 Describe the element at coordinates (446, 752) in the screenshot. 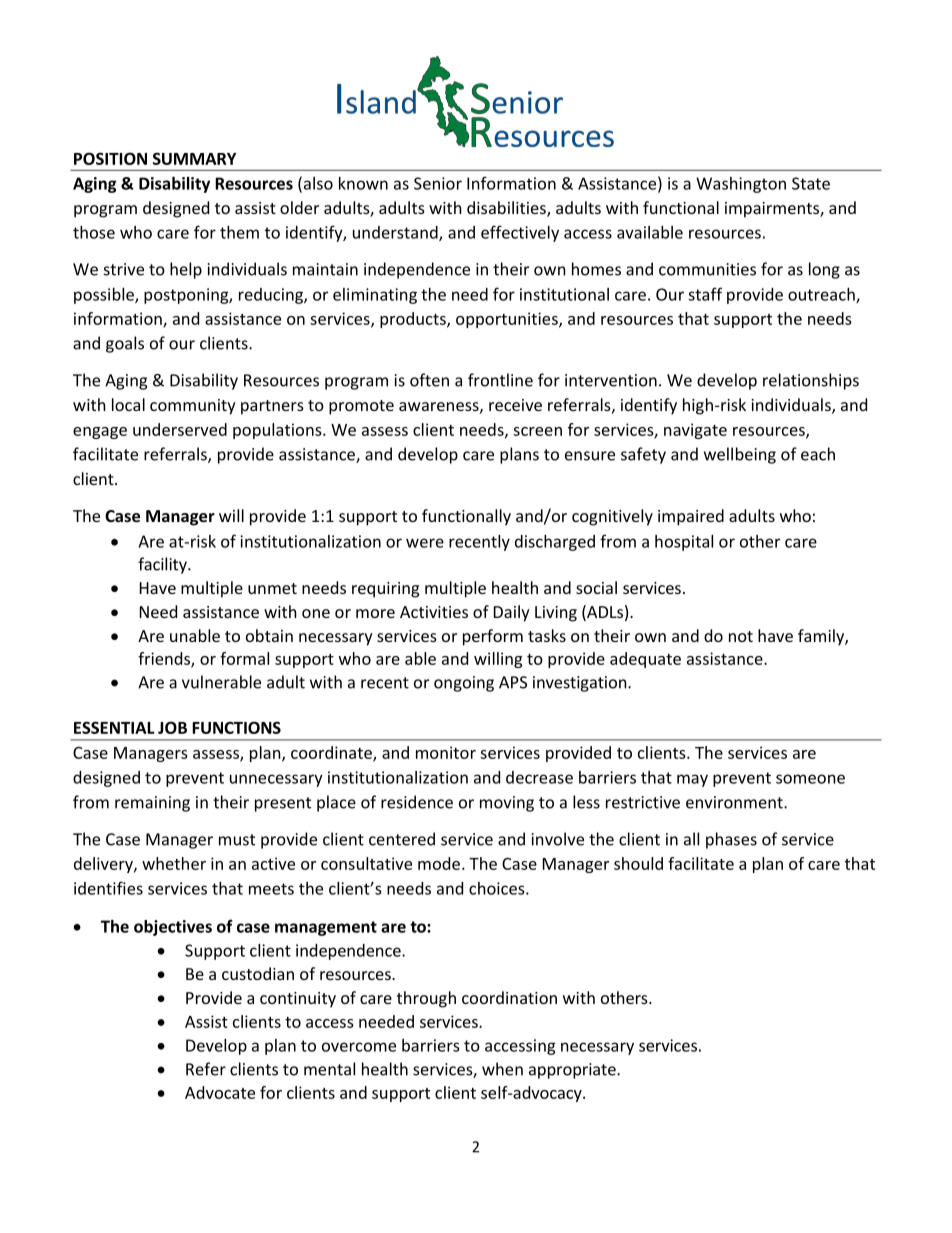

I see `monitor` at that location.
